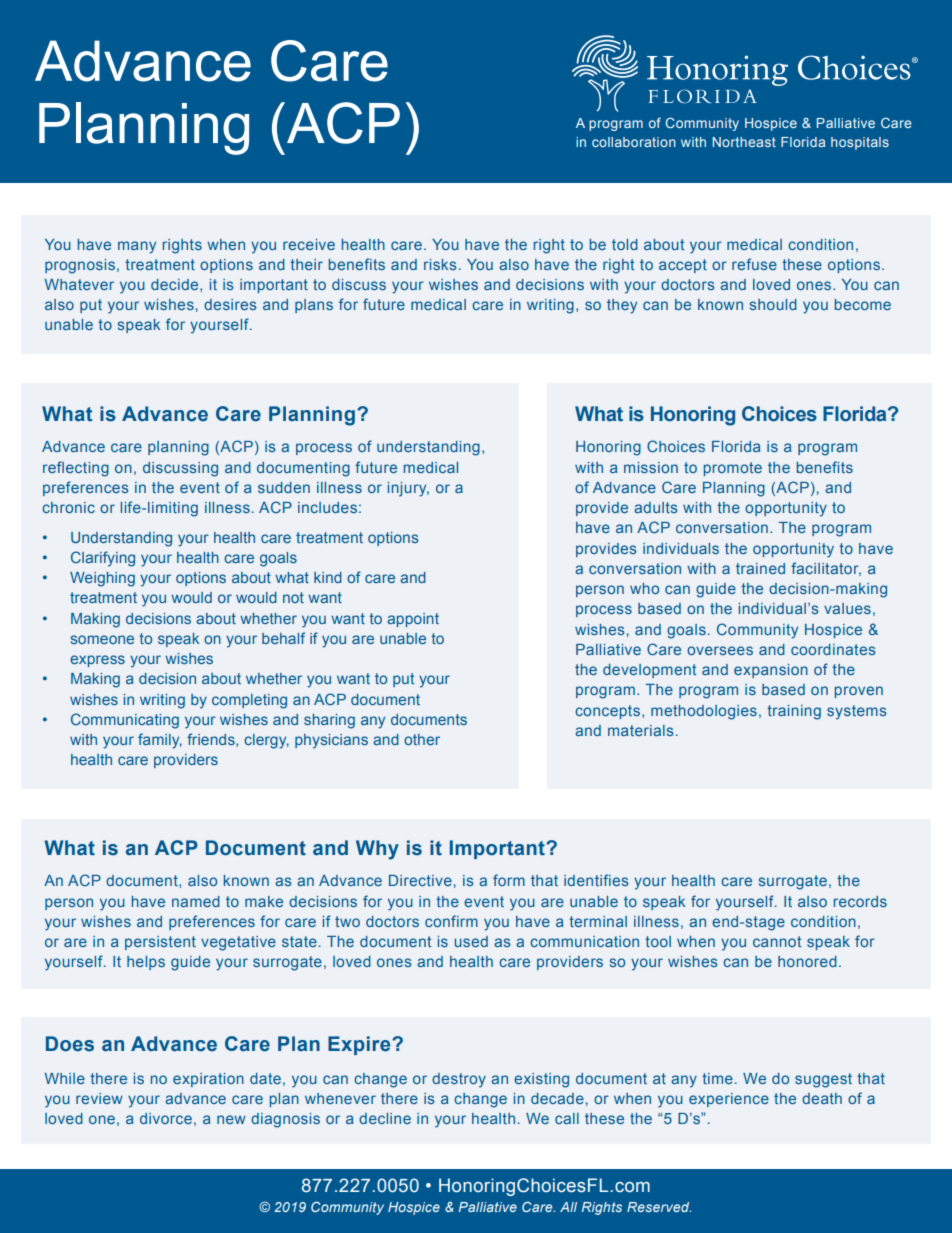  I want to click on divorce, so click(166, 1118).
